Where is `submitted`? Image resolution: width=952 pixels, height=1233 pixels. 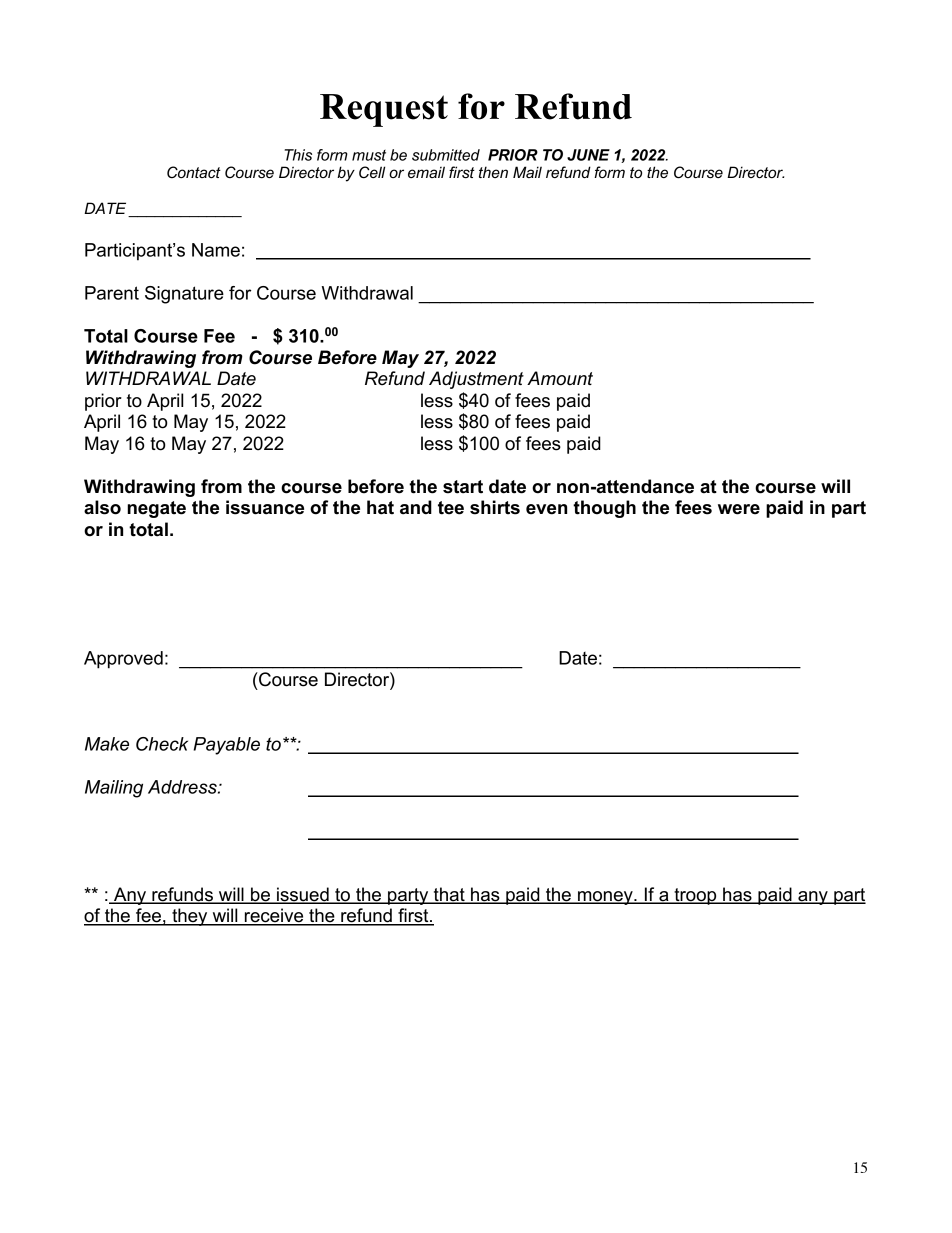
submitted is located at coordinates (446, 155).
